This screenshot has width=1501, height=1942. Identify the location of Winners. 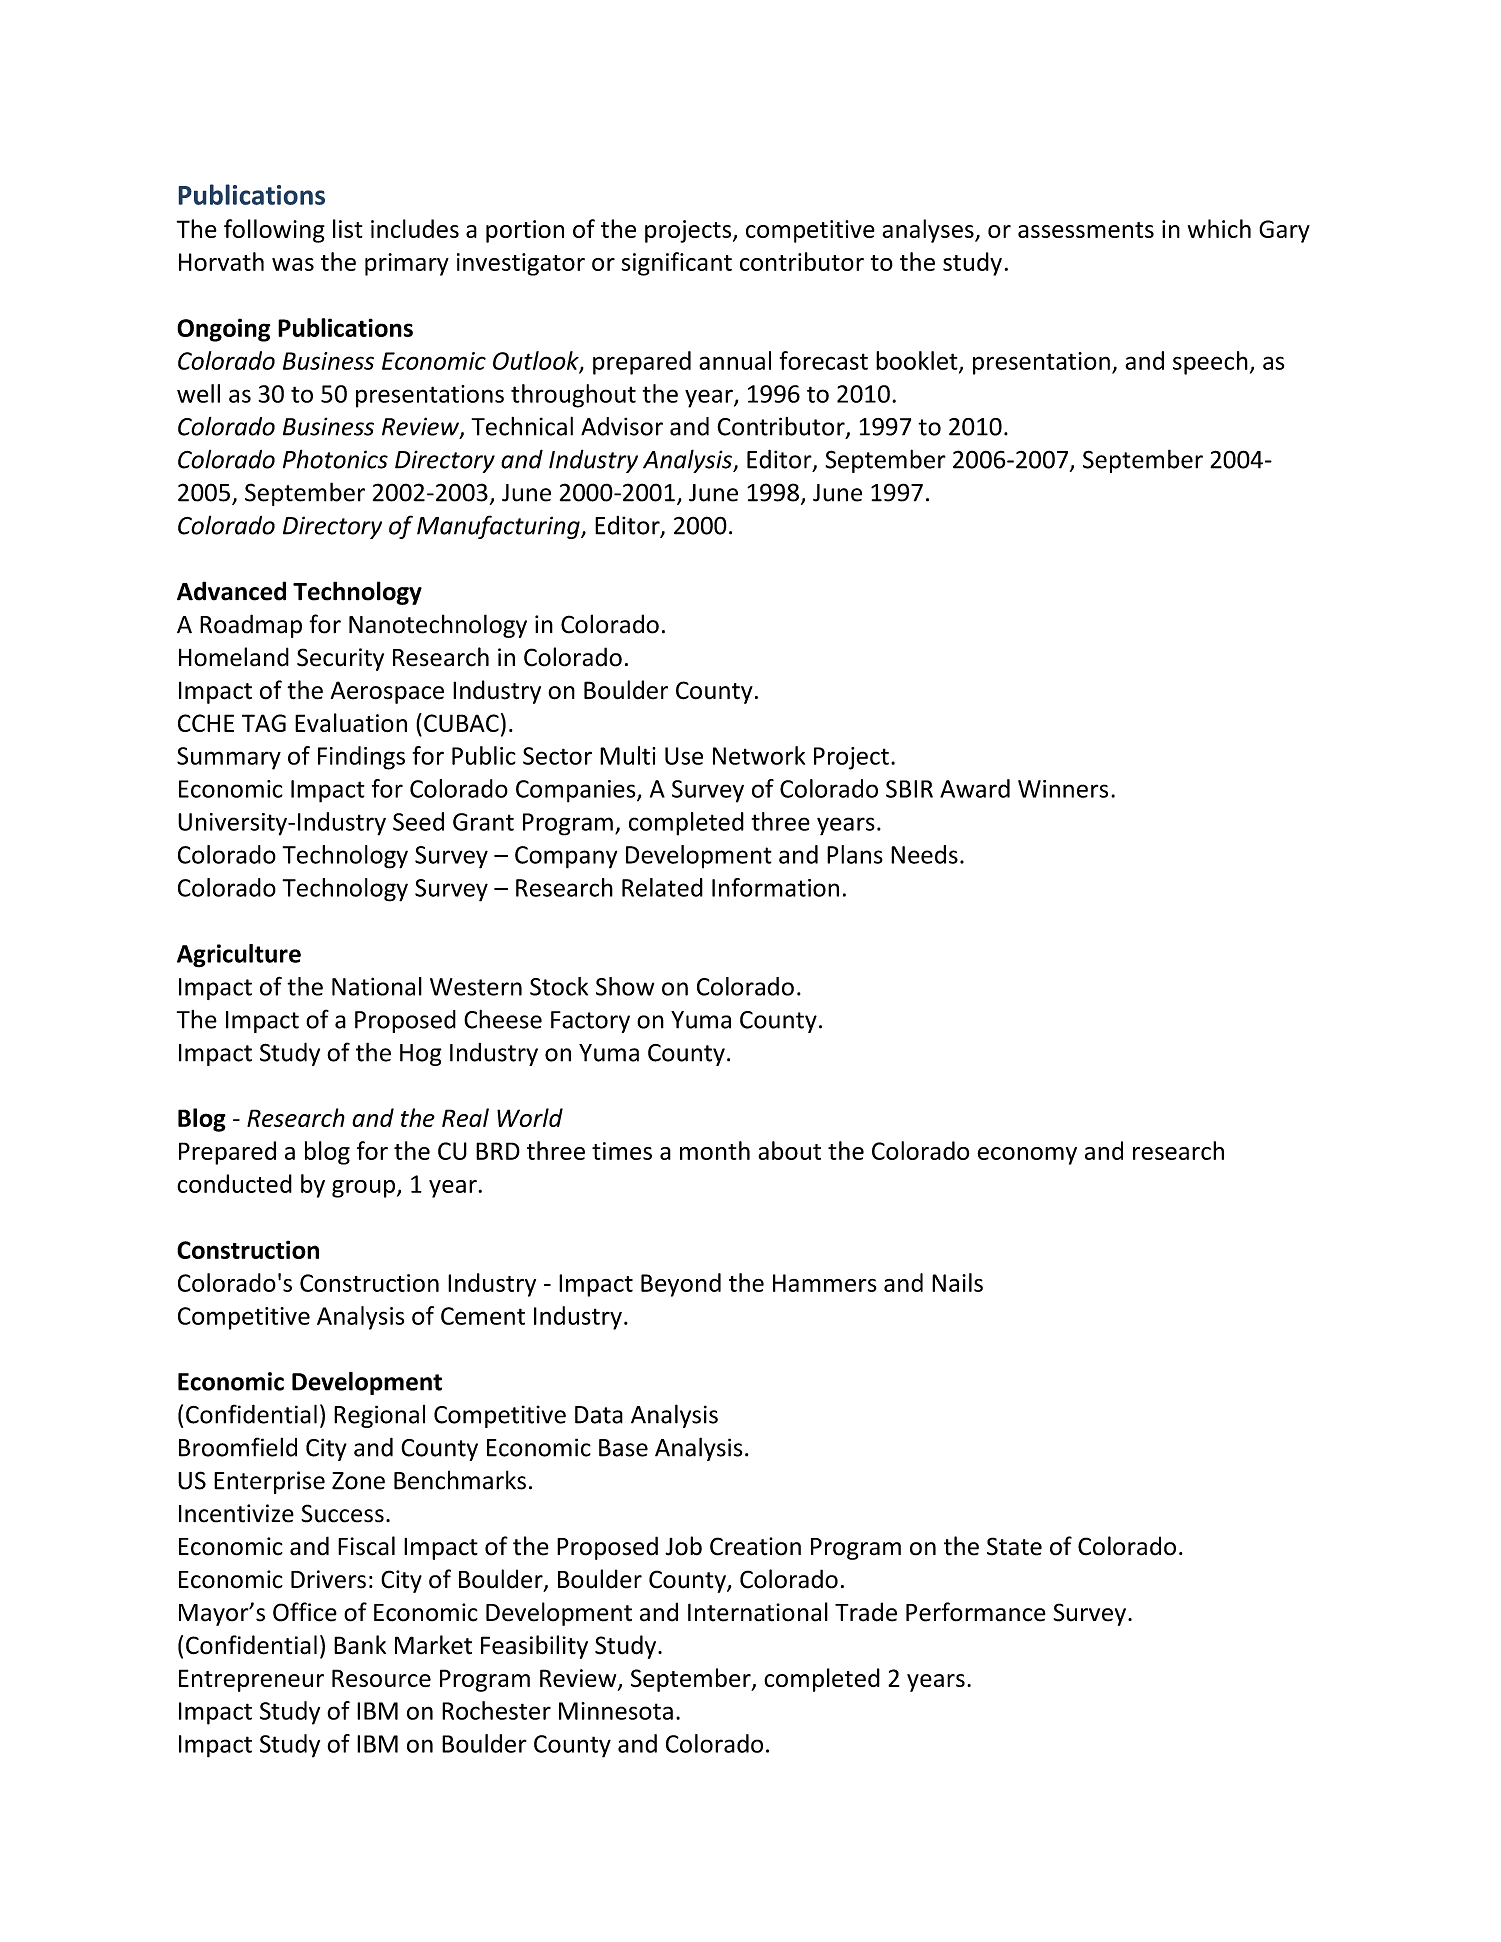
(1063, 789).
